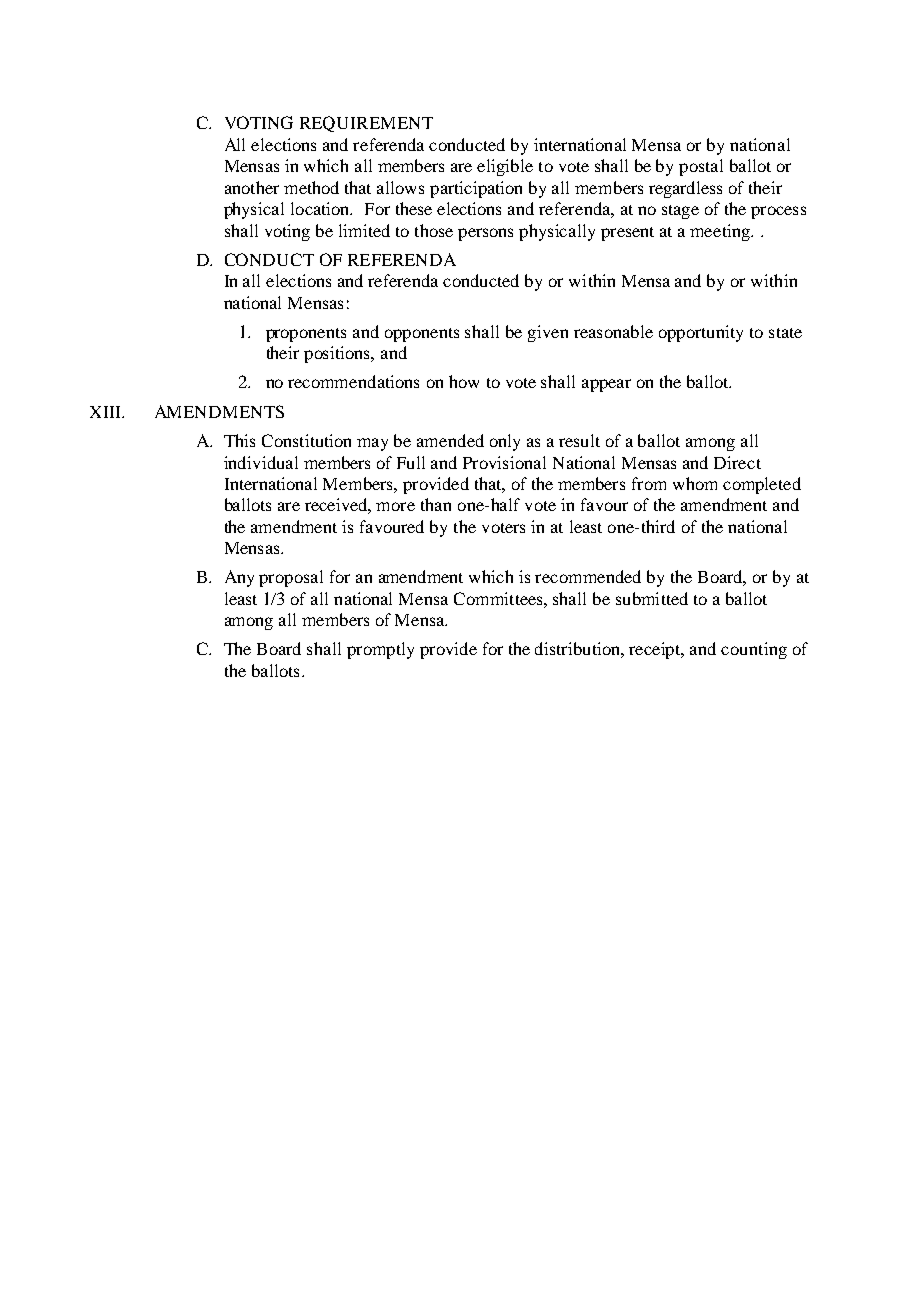 The width and height of the image is (924, 1308). I want to click on Full, so click(411, 462).
